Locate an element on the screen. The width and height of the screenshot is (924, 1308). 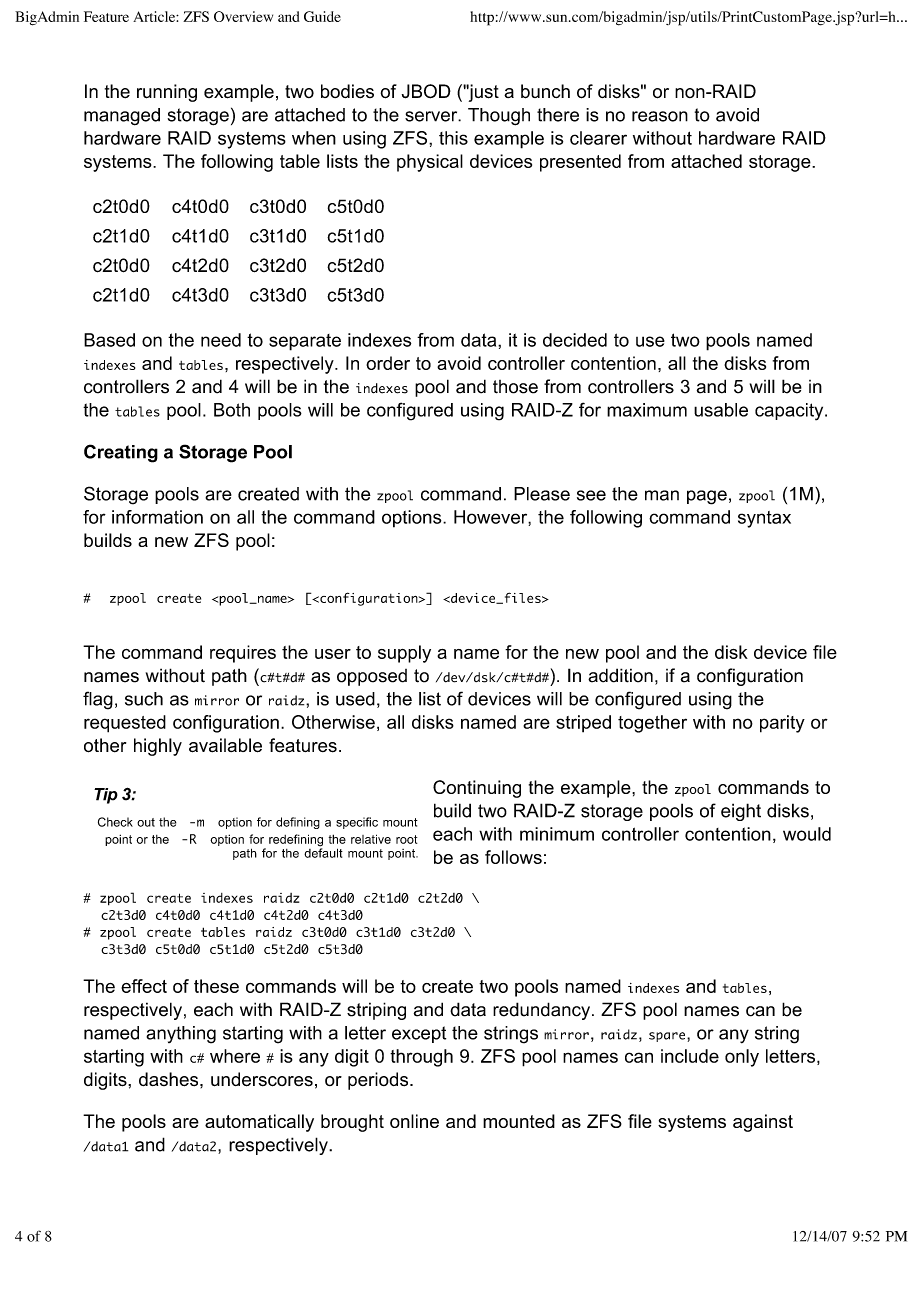
reason is located at coordinates (660, 116).
